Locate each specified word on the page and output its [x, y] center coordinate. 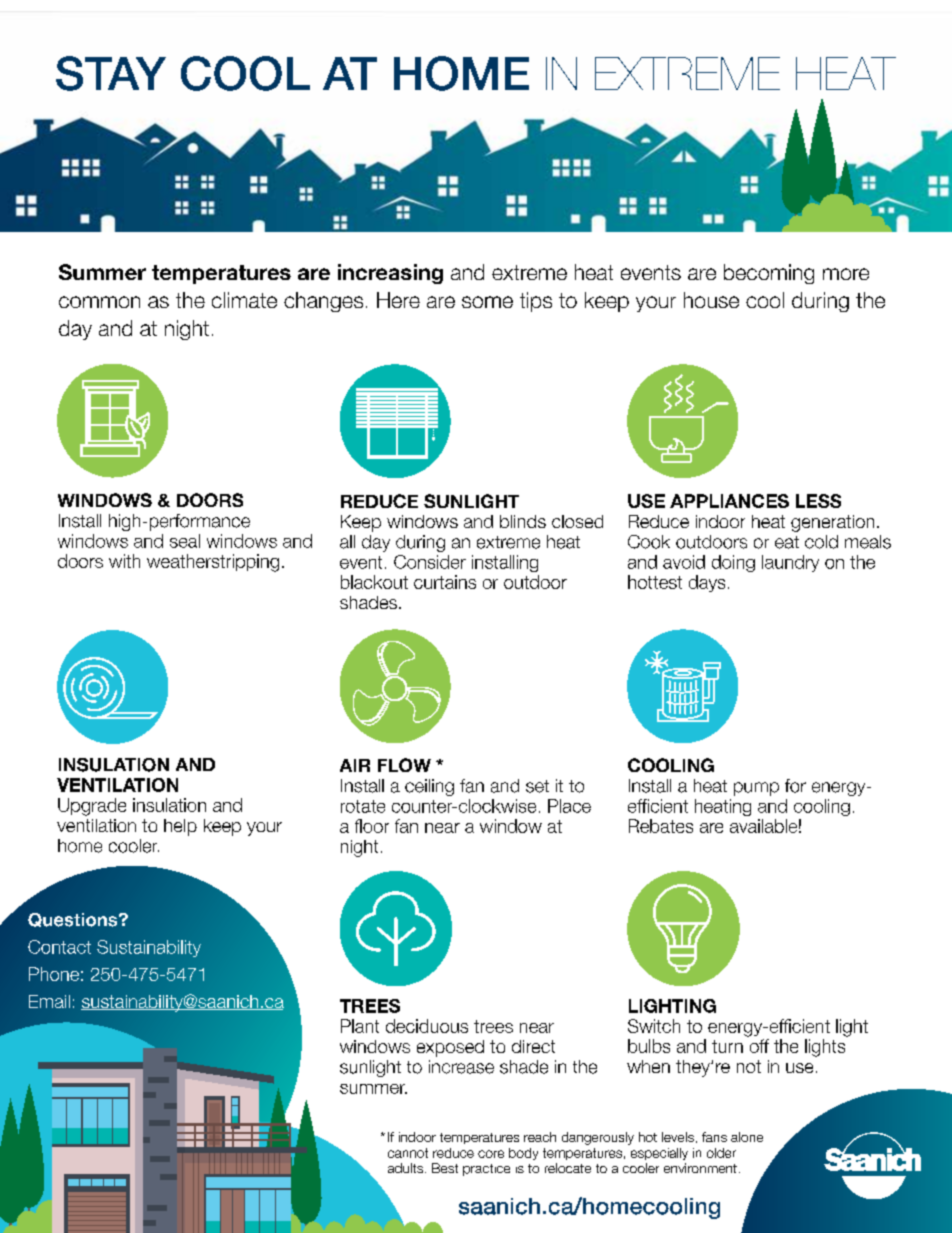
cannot [408, 1153]
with [124, 561]
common [99, 302]
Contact [59, 947]
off [759, 1046]
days [707, 583]
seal [185, 541]
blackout [374, 582]
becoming [769, 274]
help [180, 827]
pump [756, 789]
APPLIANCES [729, 501]
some [487, 302]
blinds [523, 521]
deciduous [427, 1026]
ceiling [429, 787]
